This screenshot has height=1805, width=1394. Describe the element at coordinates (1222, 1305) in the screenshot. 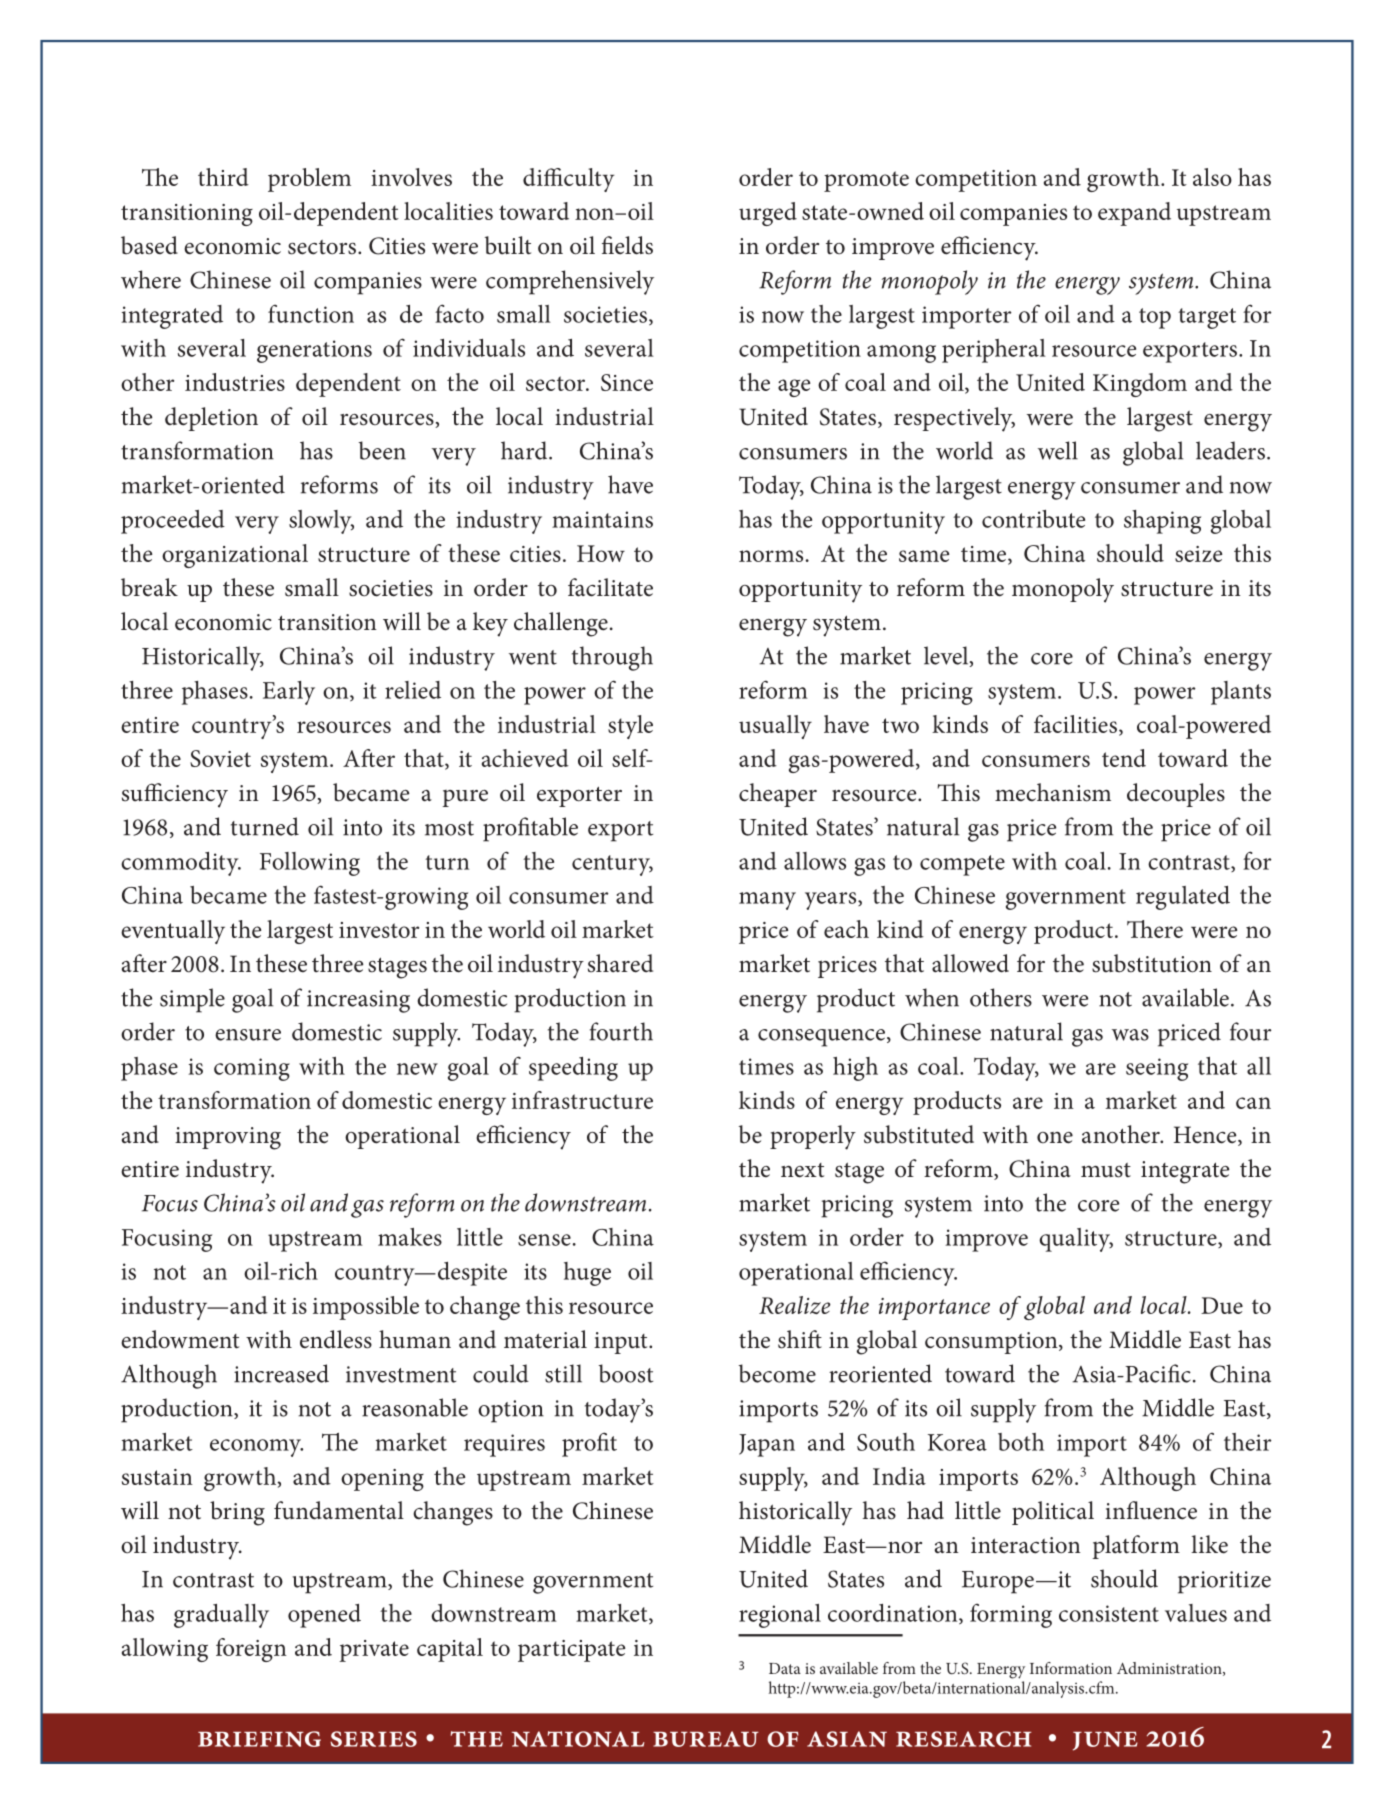

I see `Due` at that location.
